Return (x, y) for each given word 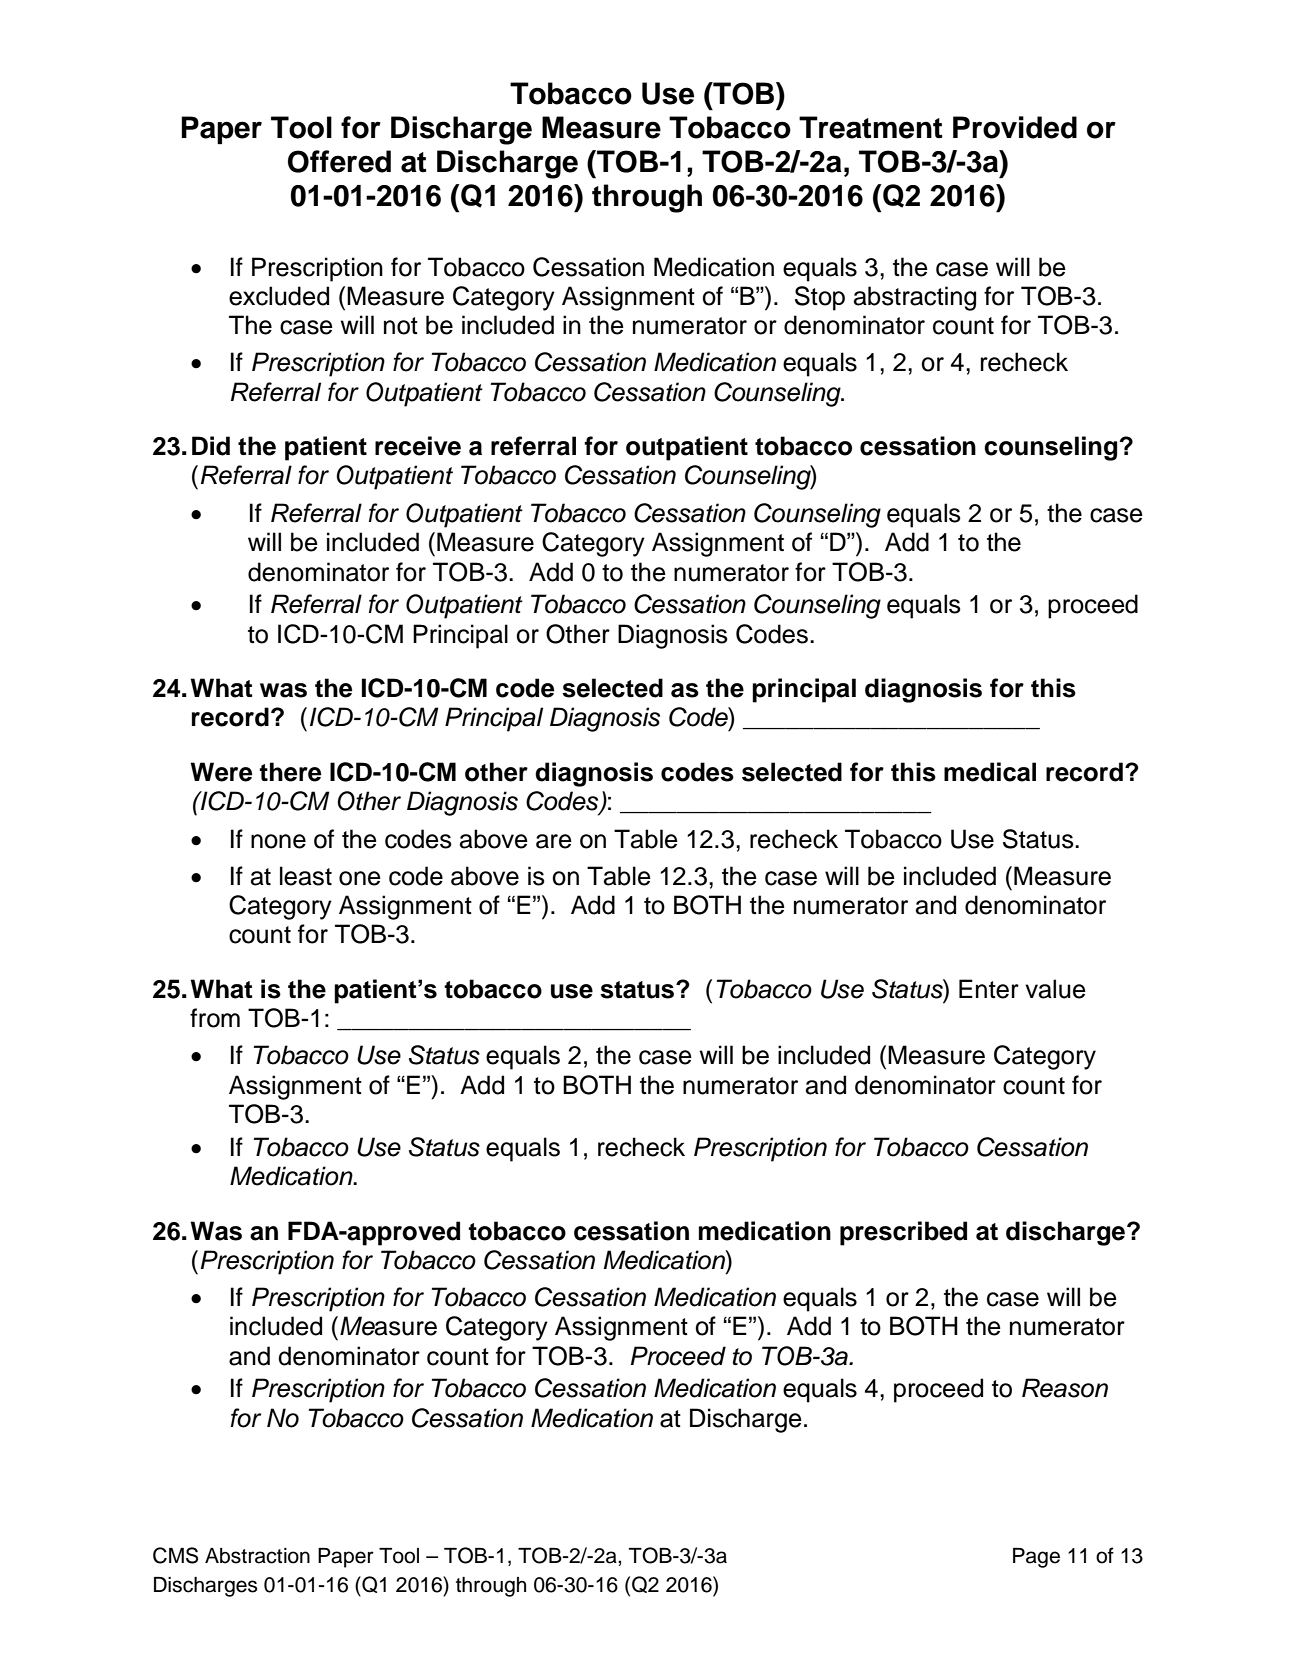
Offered (339, 161)
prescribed (903, 1233)
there (290, 772)
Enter (989, 989)
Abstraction (257, 1556)
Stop (820, 298)
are (554, 841)
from (215, 1018)
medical (990, 772)
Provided (1015, 127)
